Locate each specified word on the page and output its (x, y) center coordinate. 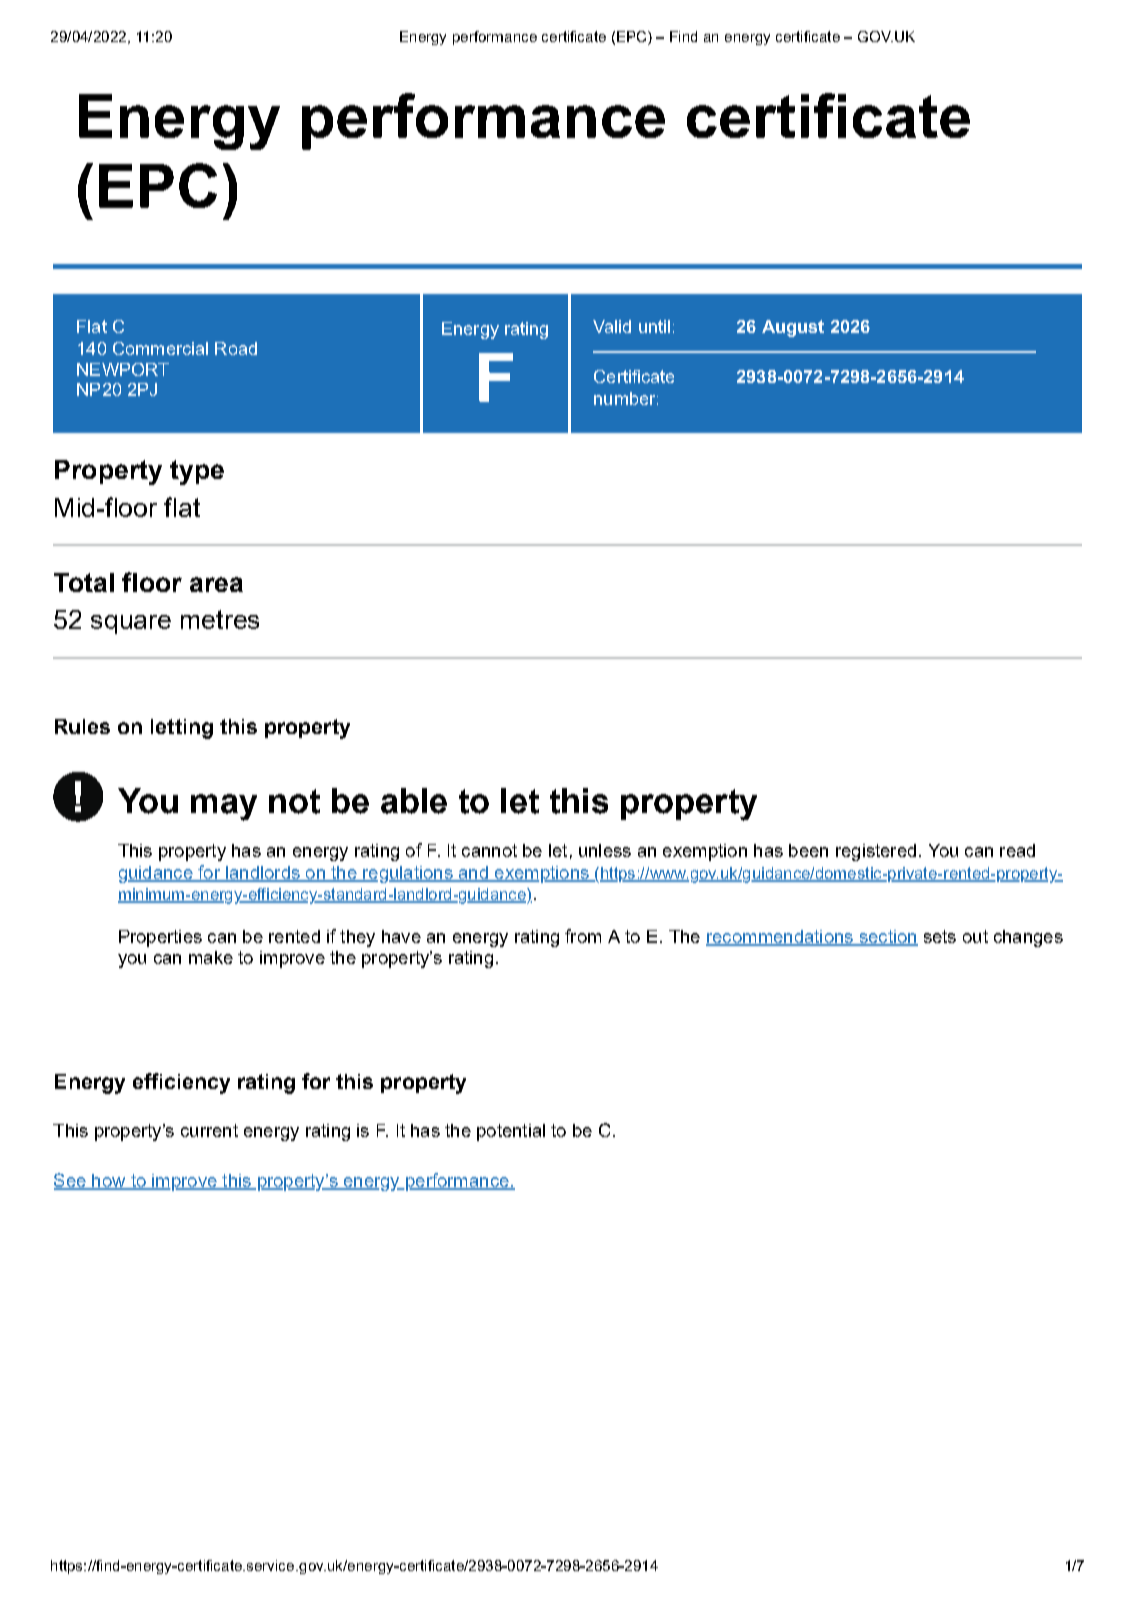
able (414, 801)
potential (511, 1132)
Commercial (160, 348)
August (793, 328)
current (209, 1130)
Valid (612, 326)
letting (182, 729)
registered (876, 852)
